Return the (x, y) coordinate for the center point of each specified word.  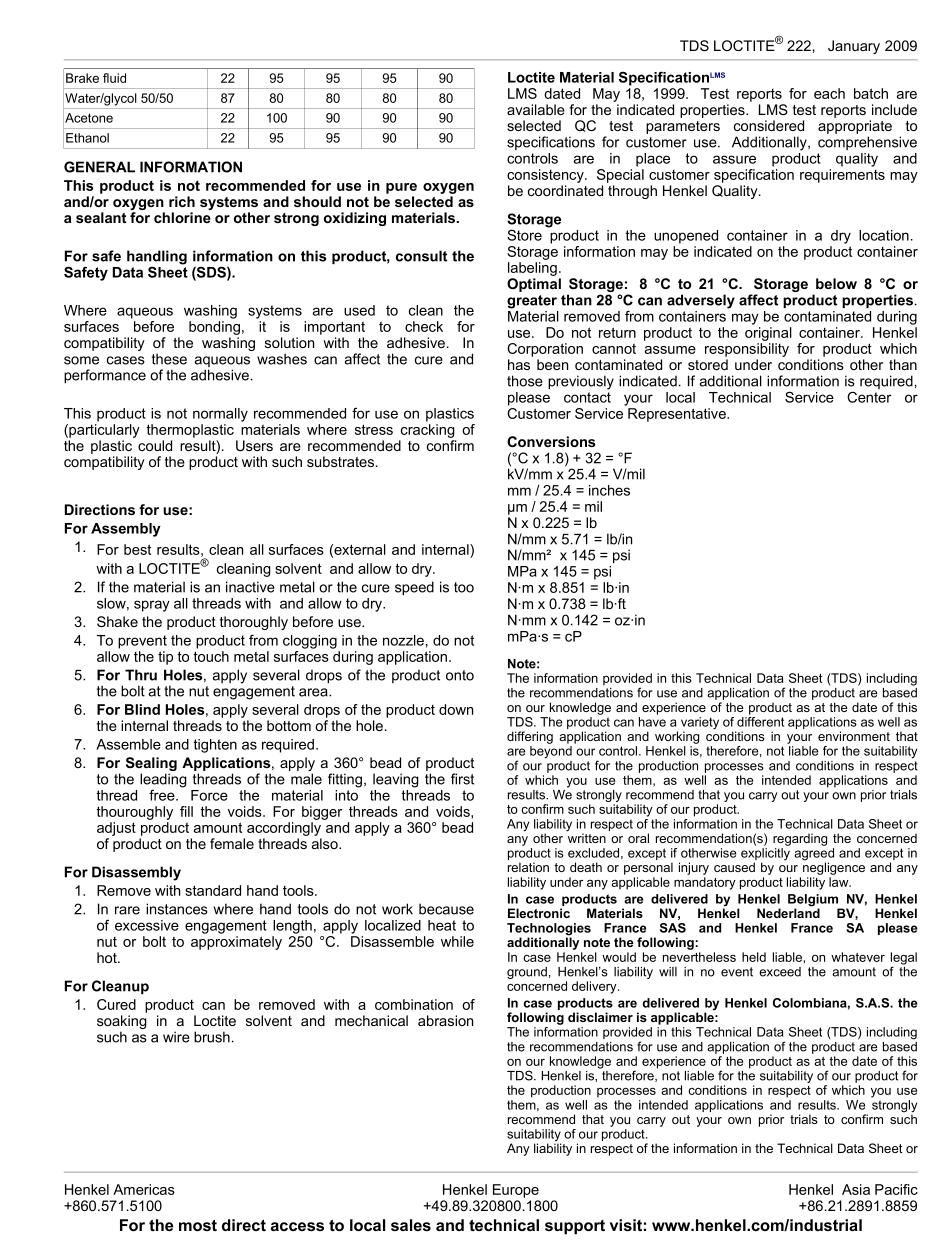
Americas (144, 1189)
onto (460, 675)
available (536, 109)
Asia (856, 1189)
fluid (114, 78)
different (760, 722)
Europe (516, 1191)
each (829, 93)
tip (165, 658)
